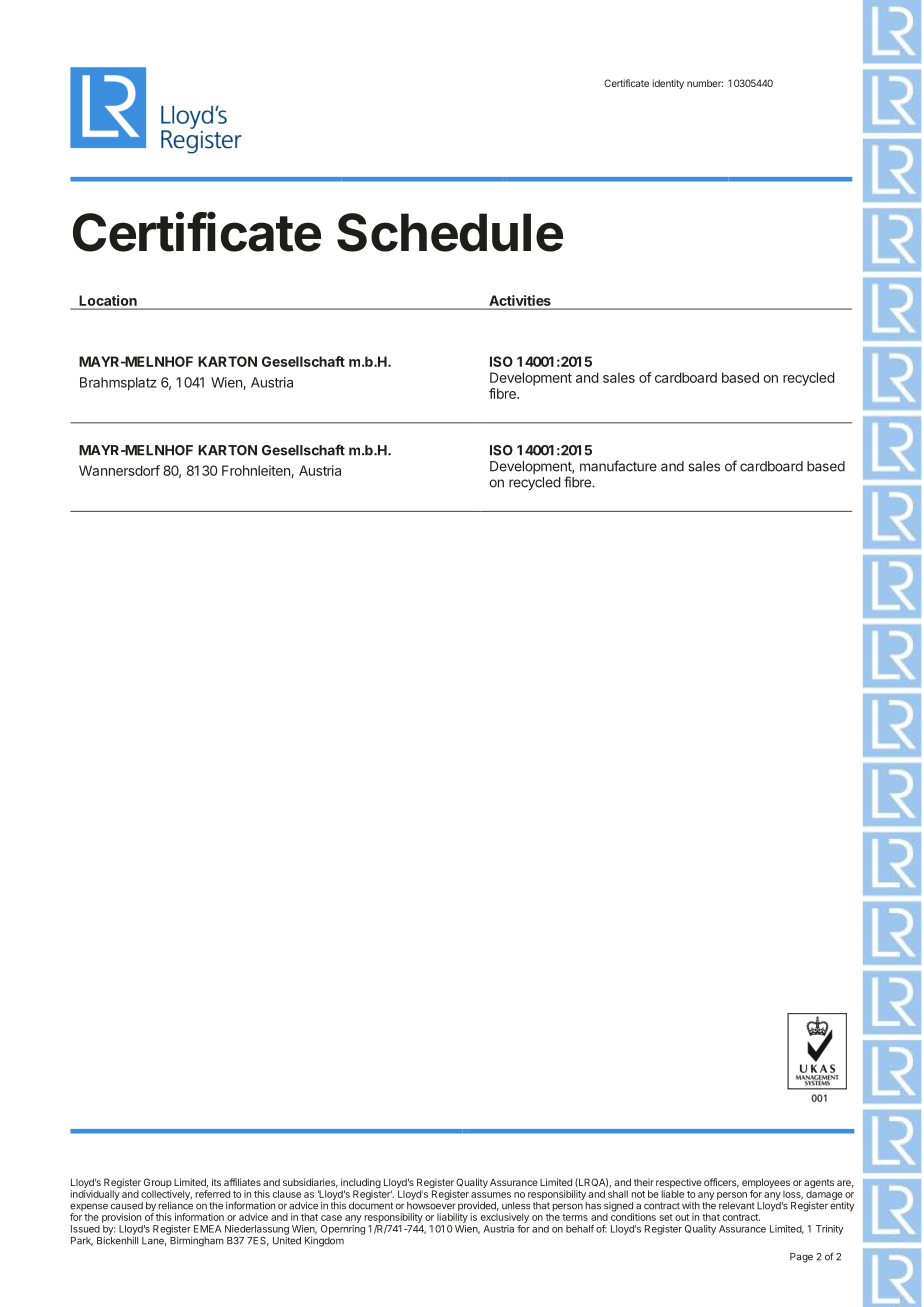  Describe the element at coordinates (196, 1240) in the screenshot. I see `Birmingham` at that location.
